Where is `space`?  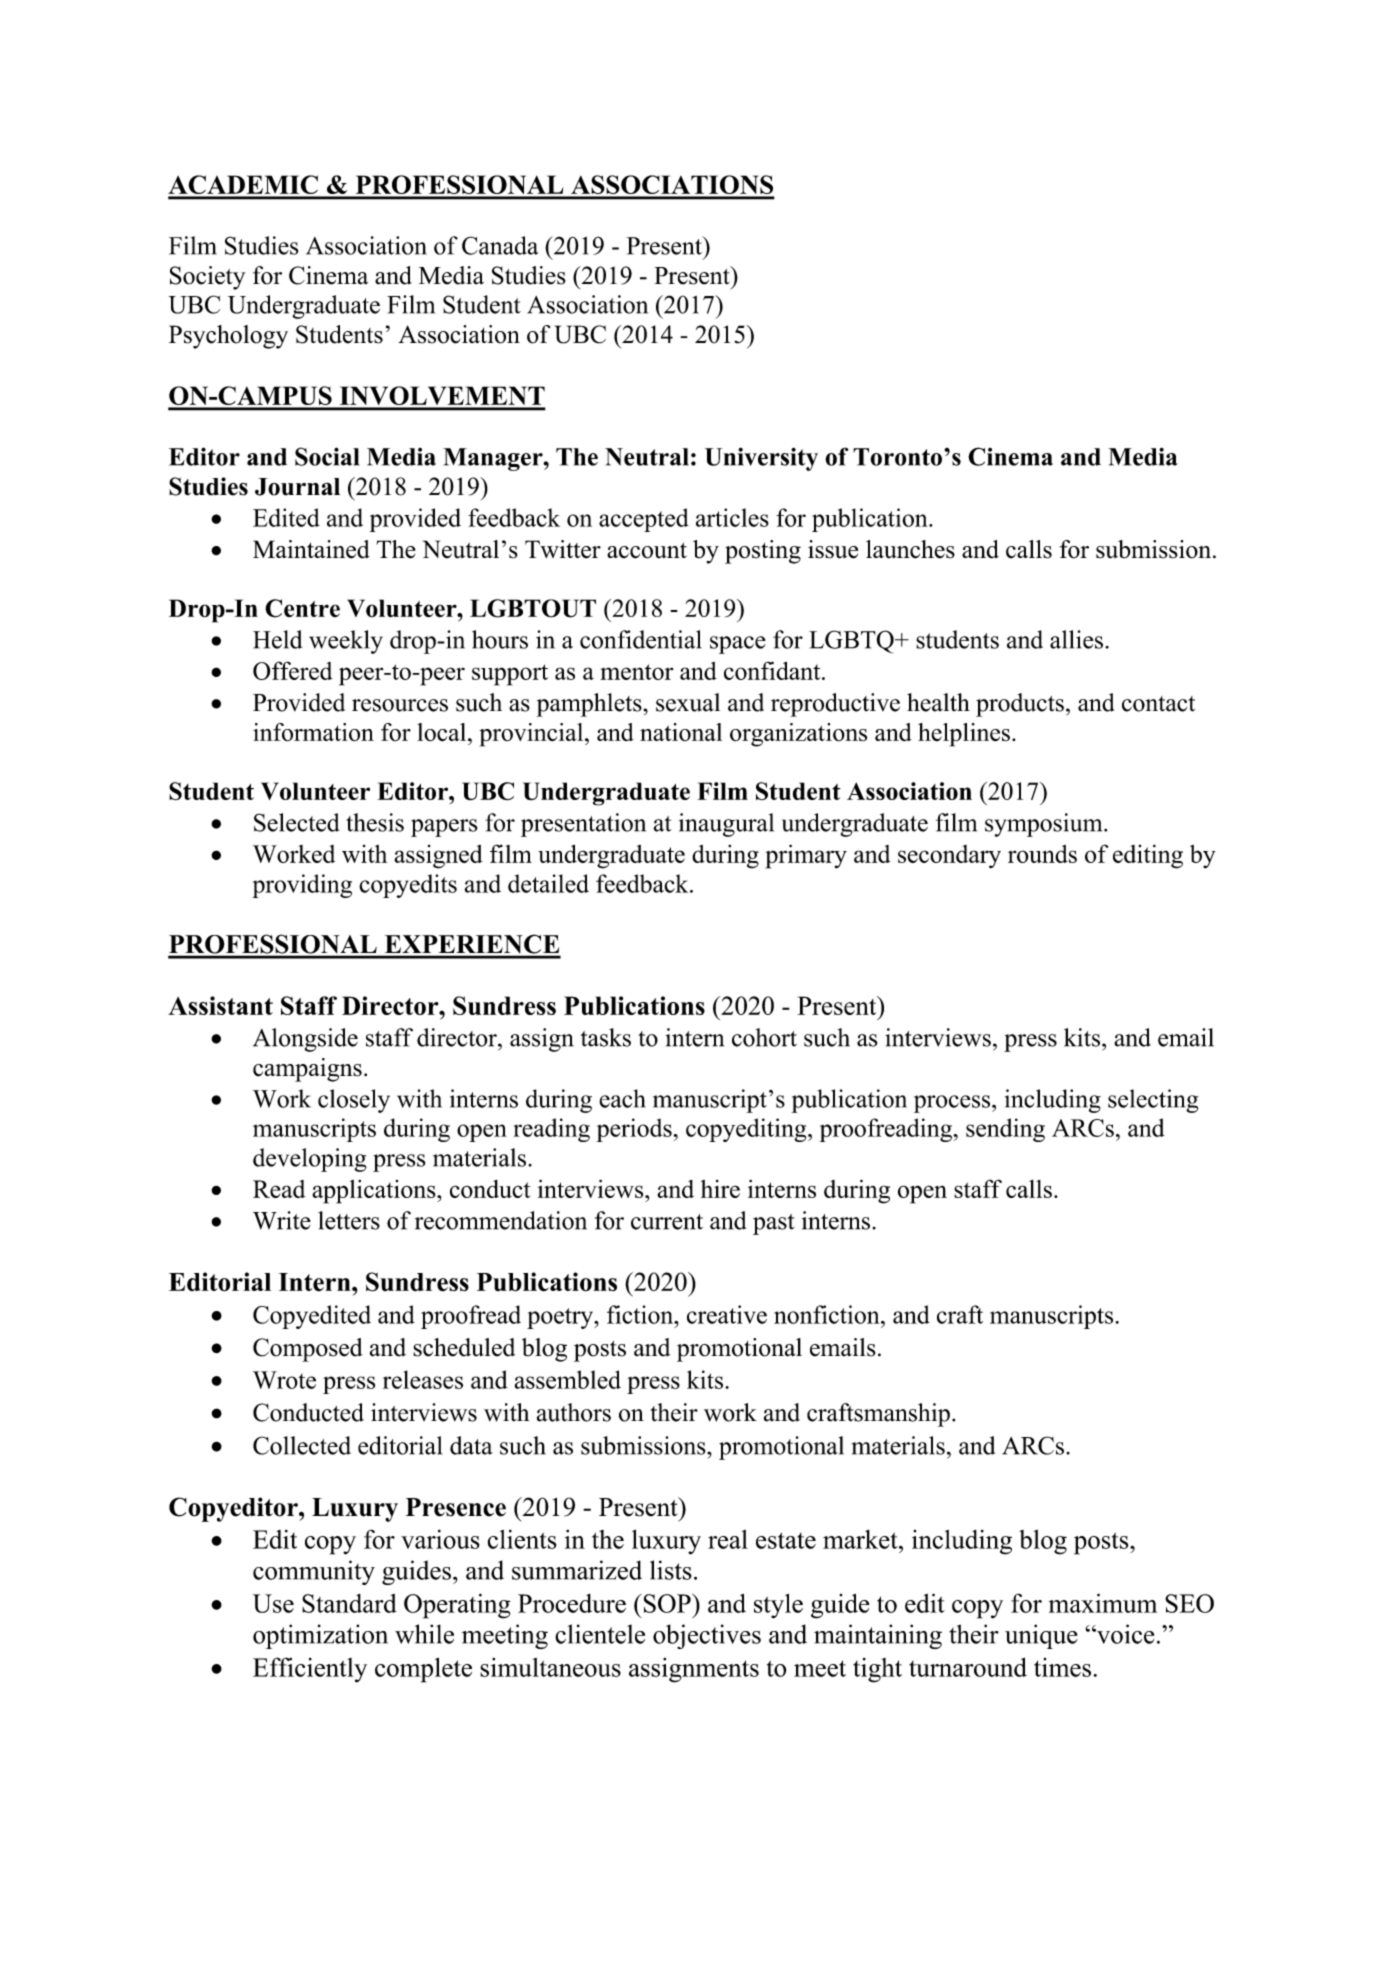
space is located at coordinates (738, 645).
